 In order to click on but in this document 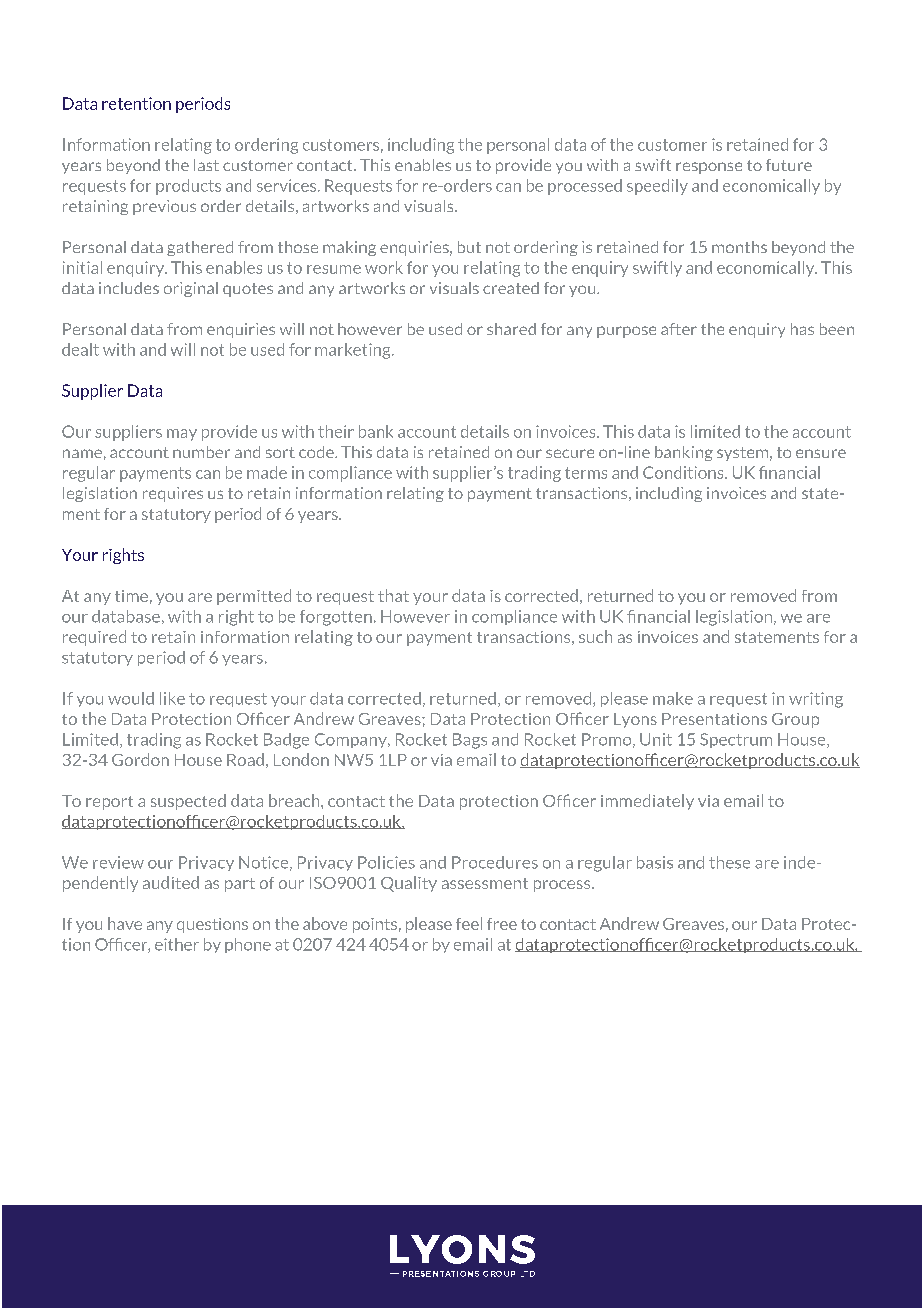, I will do `click(469, 247)`.
